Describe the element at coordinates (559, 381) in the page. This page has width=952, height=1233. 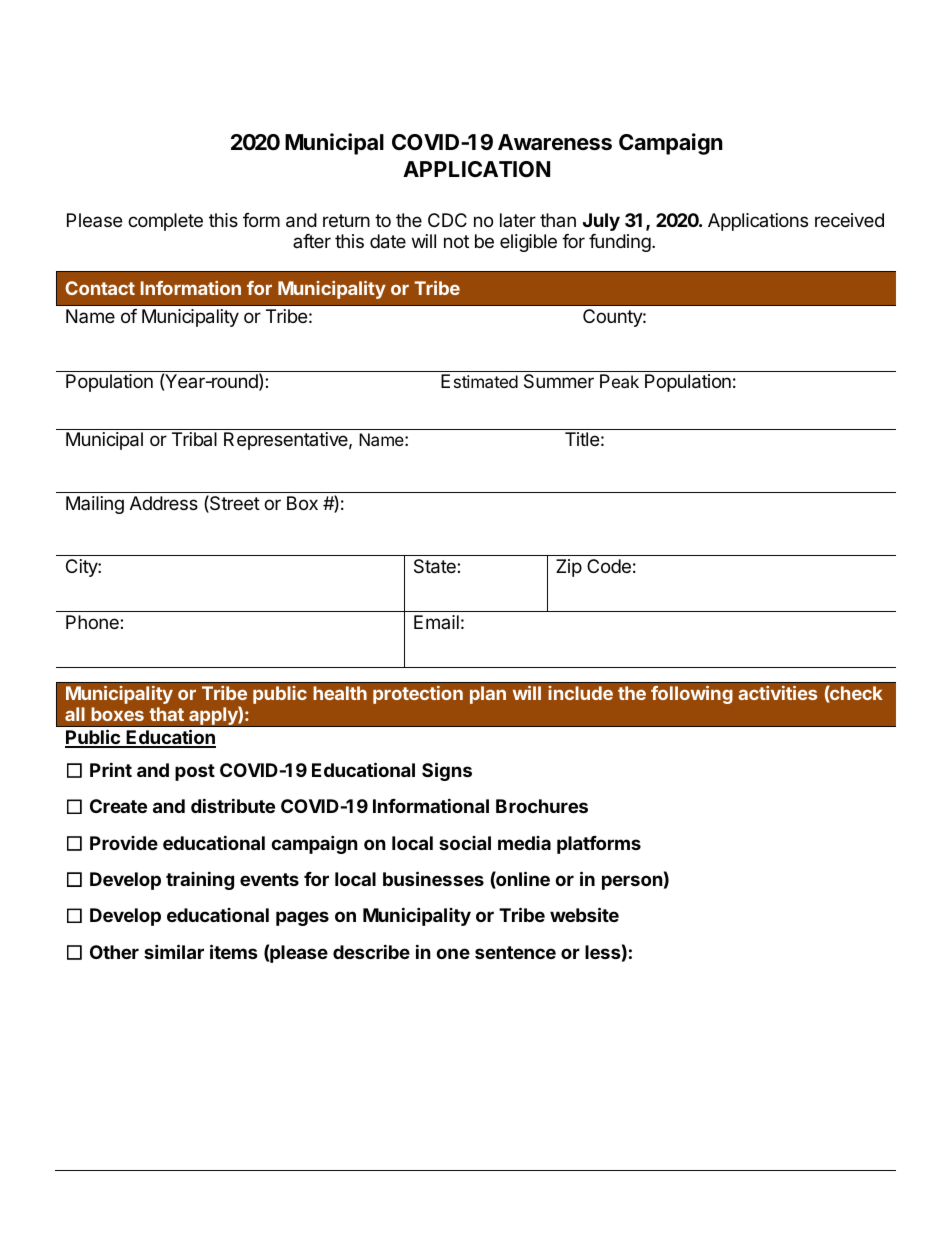
I see `Summer` at that location.
